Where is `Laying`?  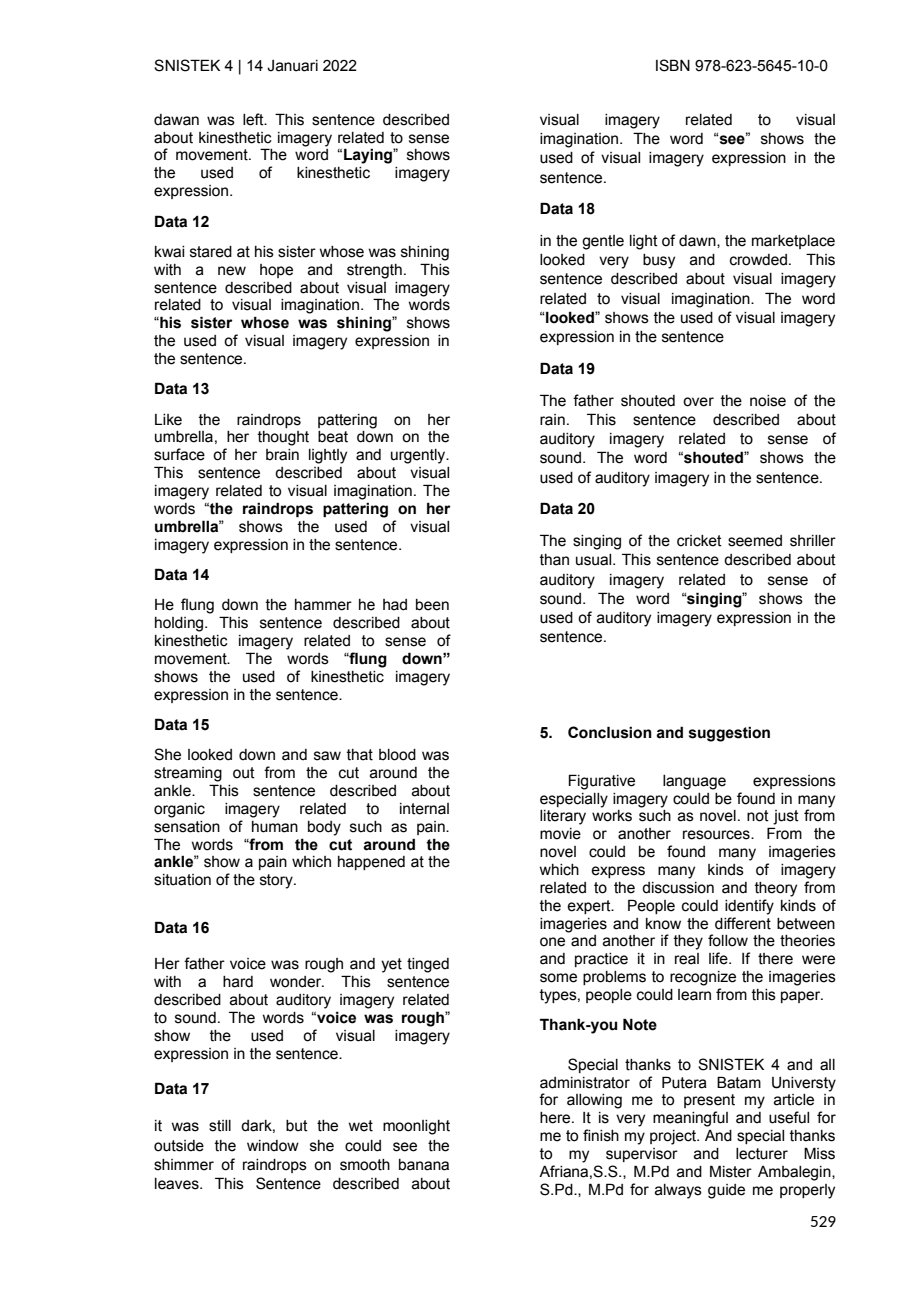
Laying is located at coordinates (369, 156).
